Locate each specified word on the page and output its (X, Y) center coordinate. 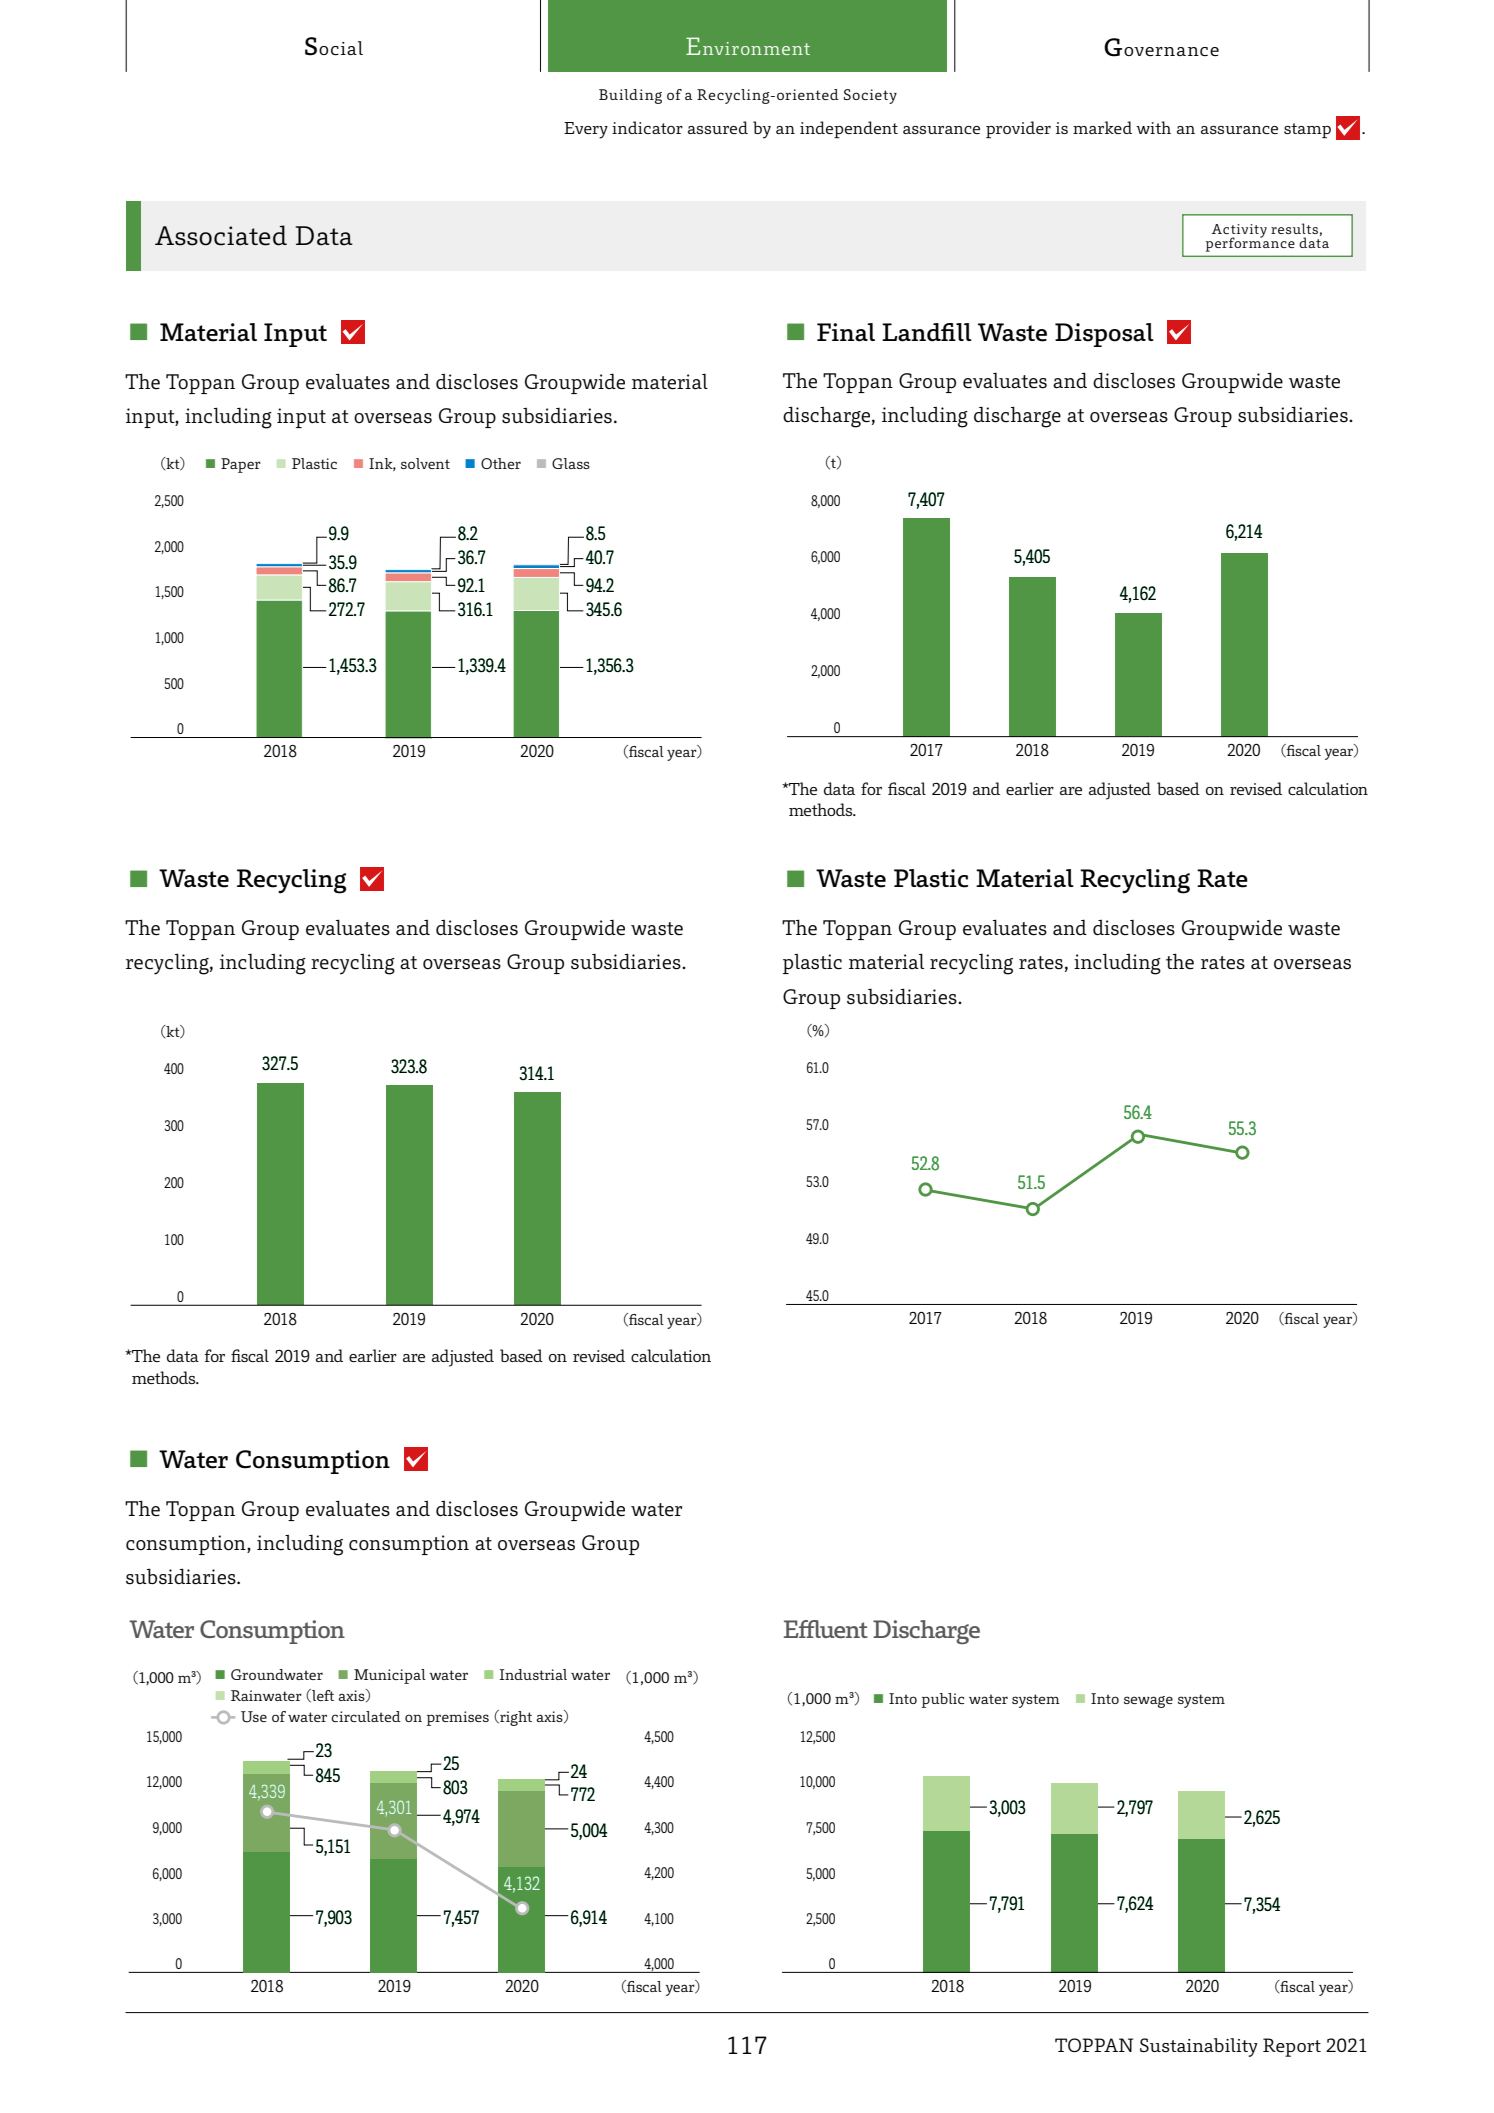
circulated (366, 1716)
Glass (571, 463)
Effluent (826, 1629)
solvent (425, 463)
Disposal (1104, 335)
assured (718, 127)
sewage (1148, 1702)
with (1153, 127)
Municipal (390, 1676)
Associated (221, 235)
